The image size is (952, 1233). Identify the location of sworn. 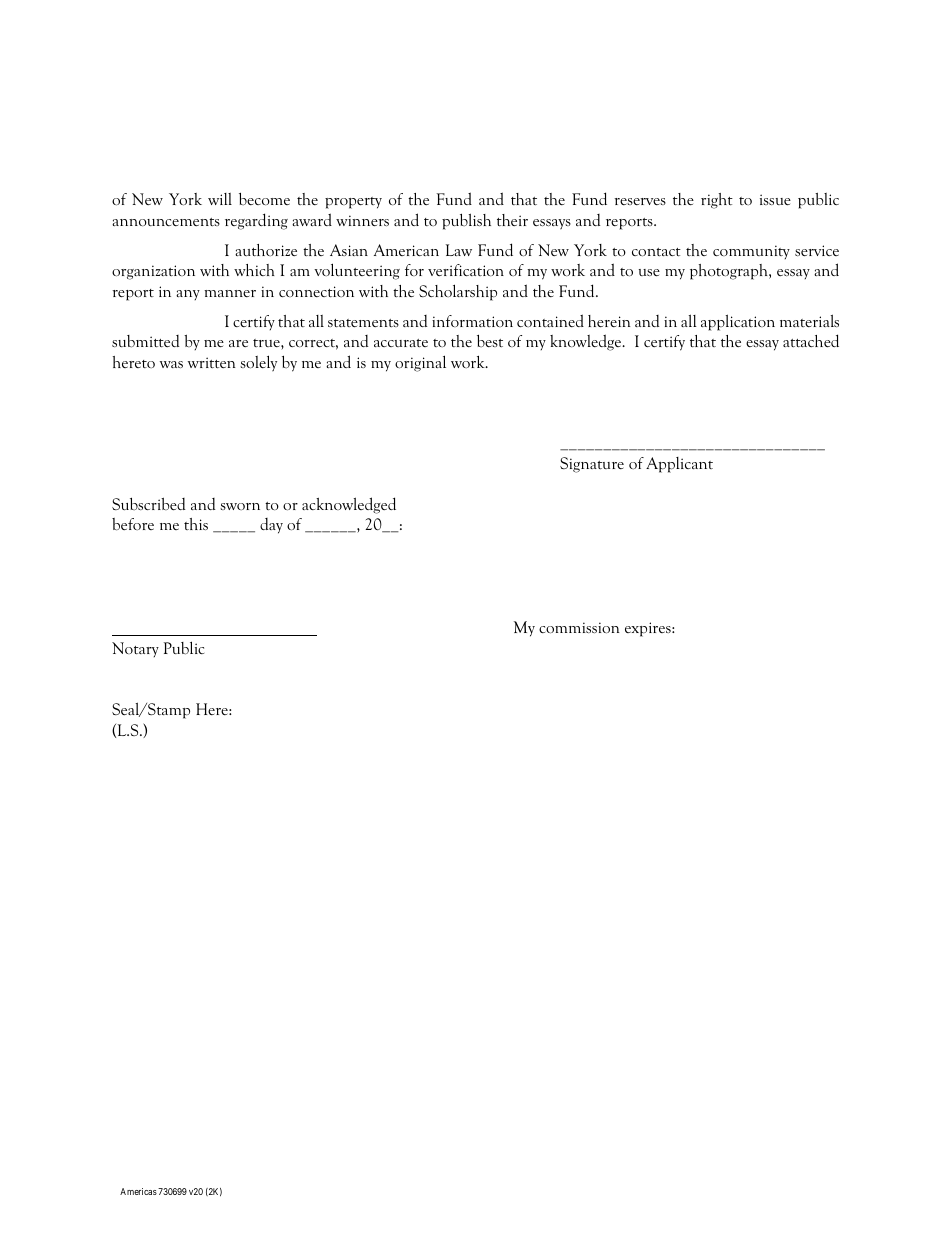
(240, 506).
